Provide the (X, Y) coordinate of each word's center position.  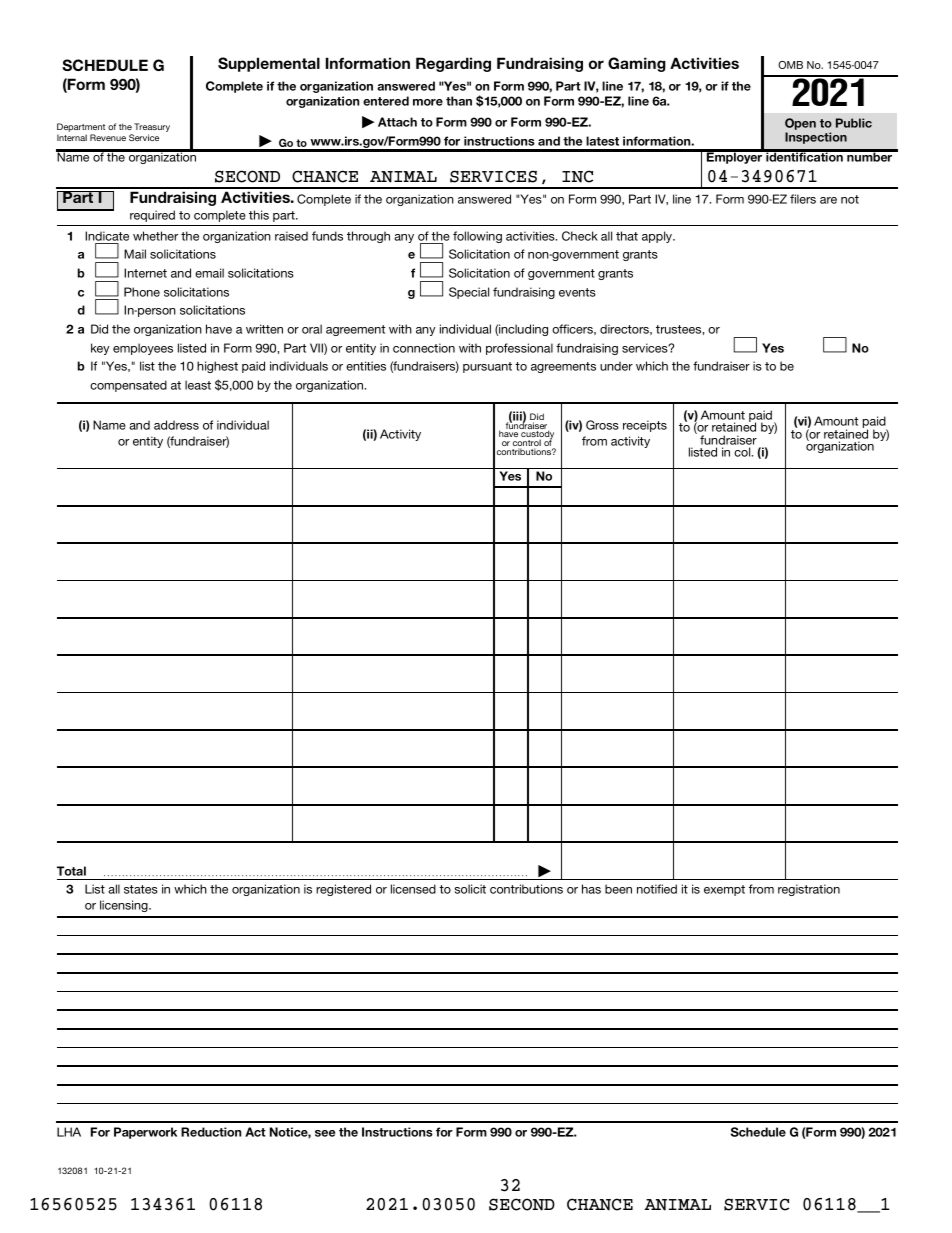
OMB (790, 65)
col (743, 452)
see (325, 1133)
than (459, 101)
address (176, 425)
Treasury (152, 129)
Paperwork (145, 1133)
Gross (602, 425)
